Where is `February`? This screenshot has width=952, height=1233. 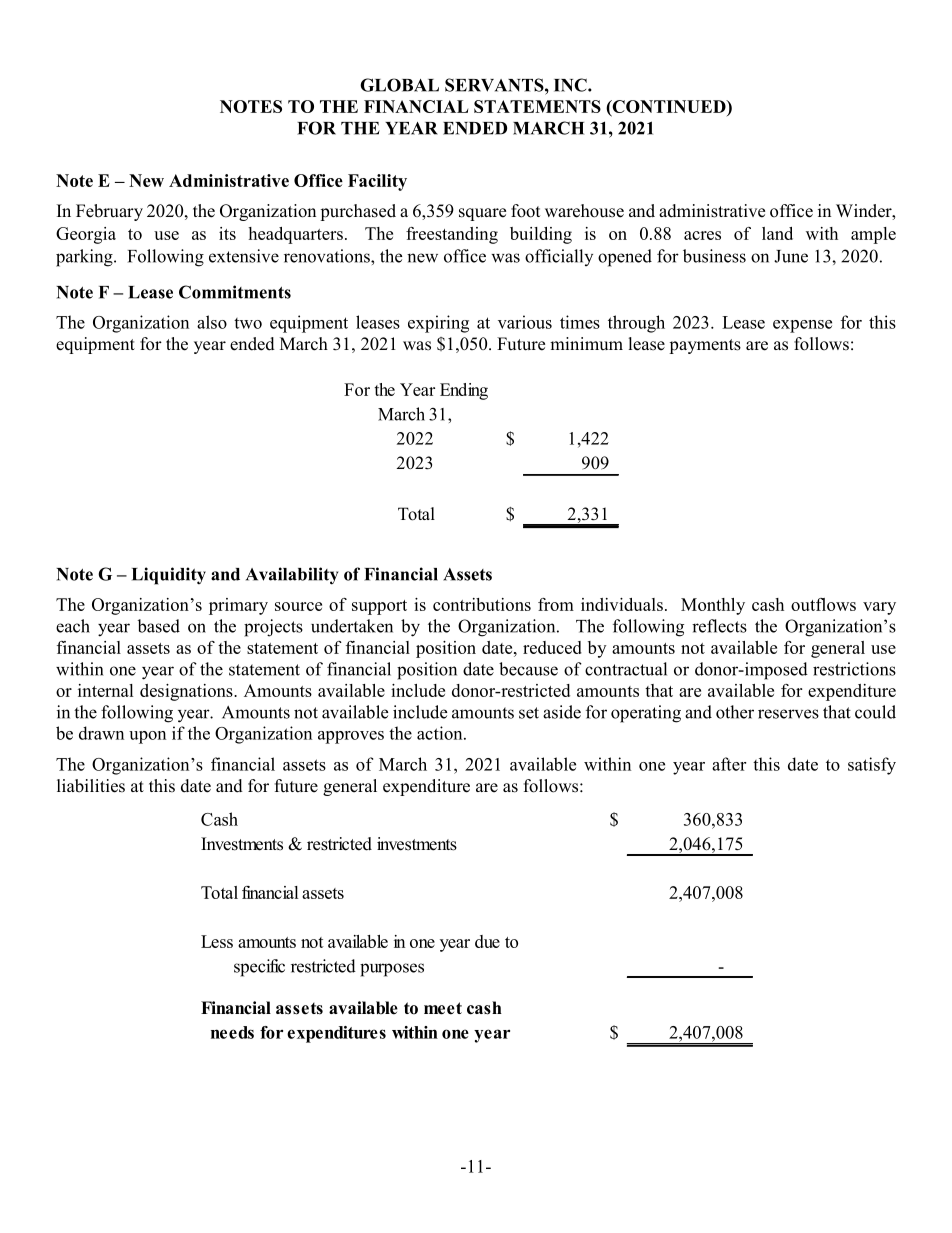
February is located at coordinates (109, 212).
